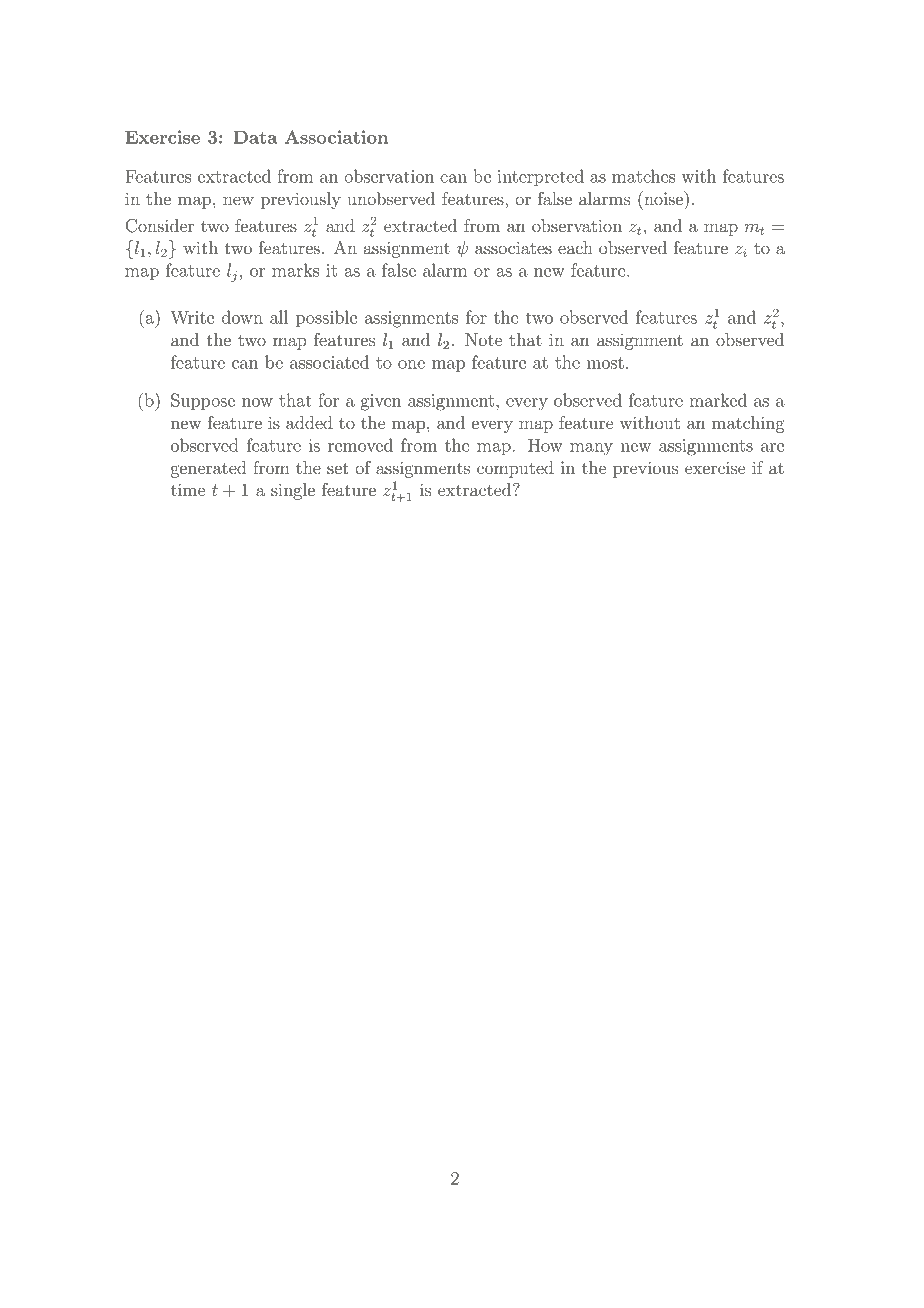  What do you see at coordinates (255, 137) in the screenshot?
I see `Data` at bounding box center [255, 137].
